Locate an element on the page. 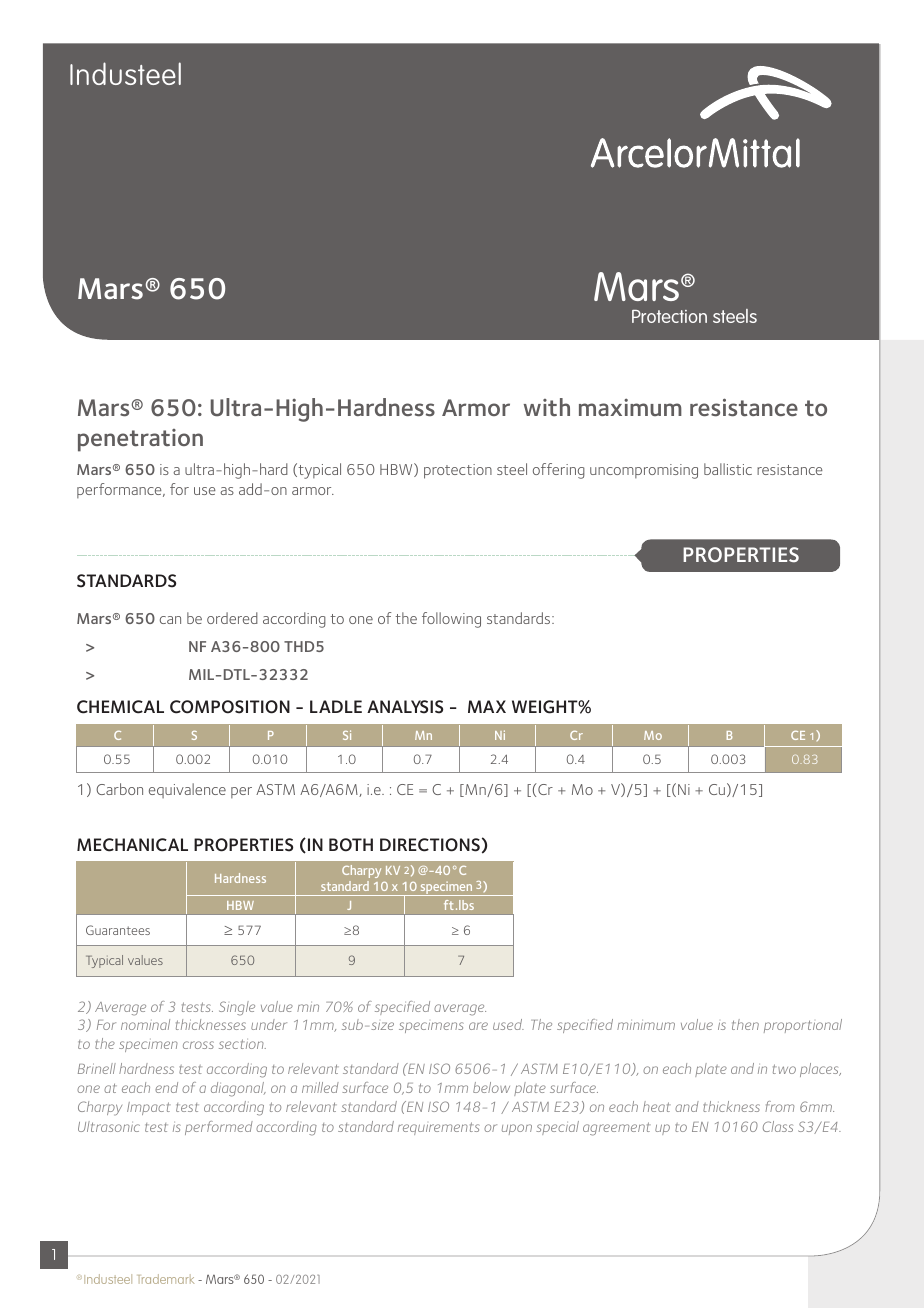 The height and width of the page is (1308, 924). following is located at coordinates (451, 620).
